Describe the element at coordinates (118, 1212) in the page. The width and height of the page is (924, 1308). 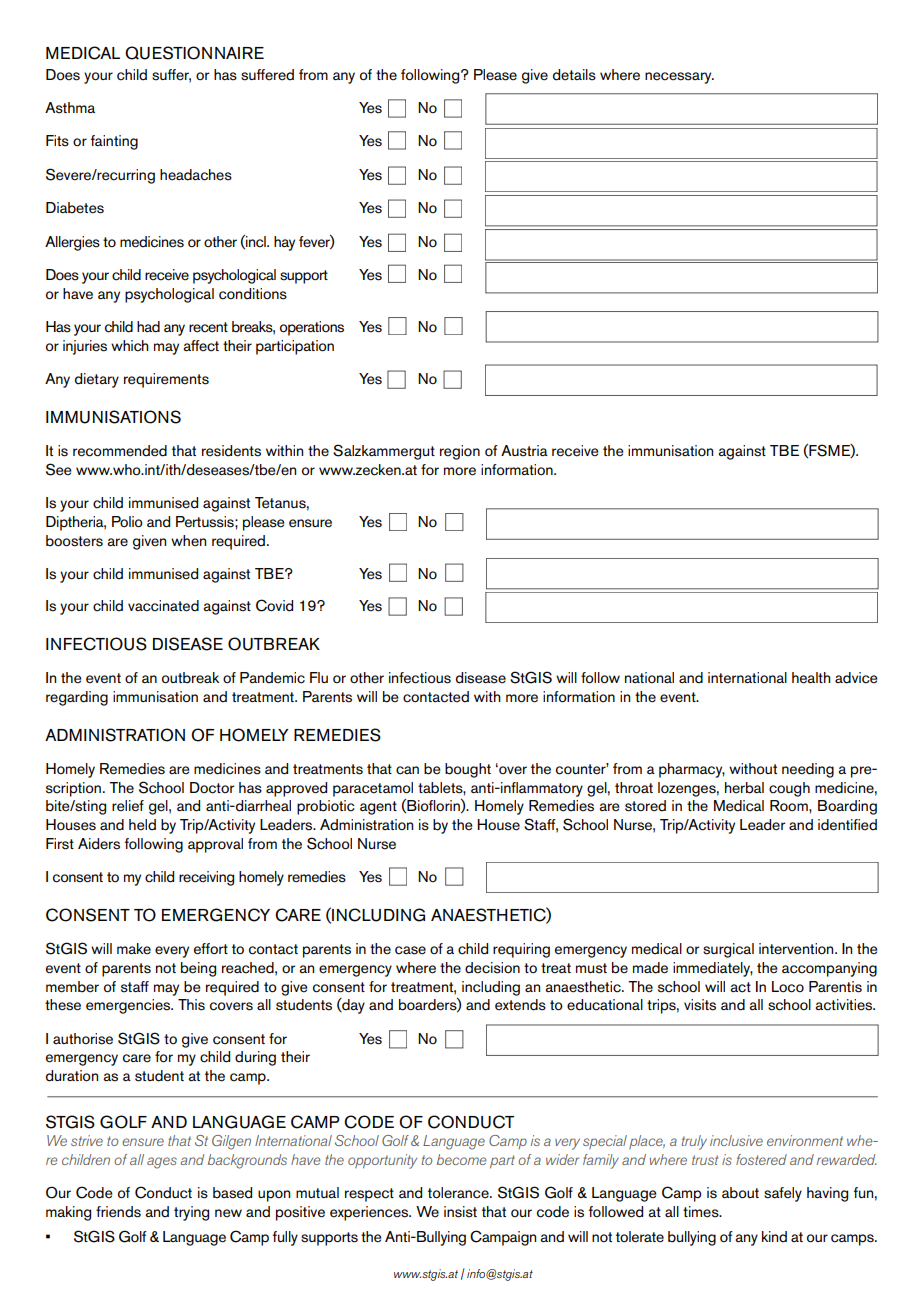
I see `friends` at that location.
